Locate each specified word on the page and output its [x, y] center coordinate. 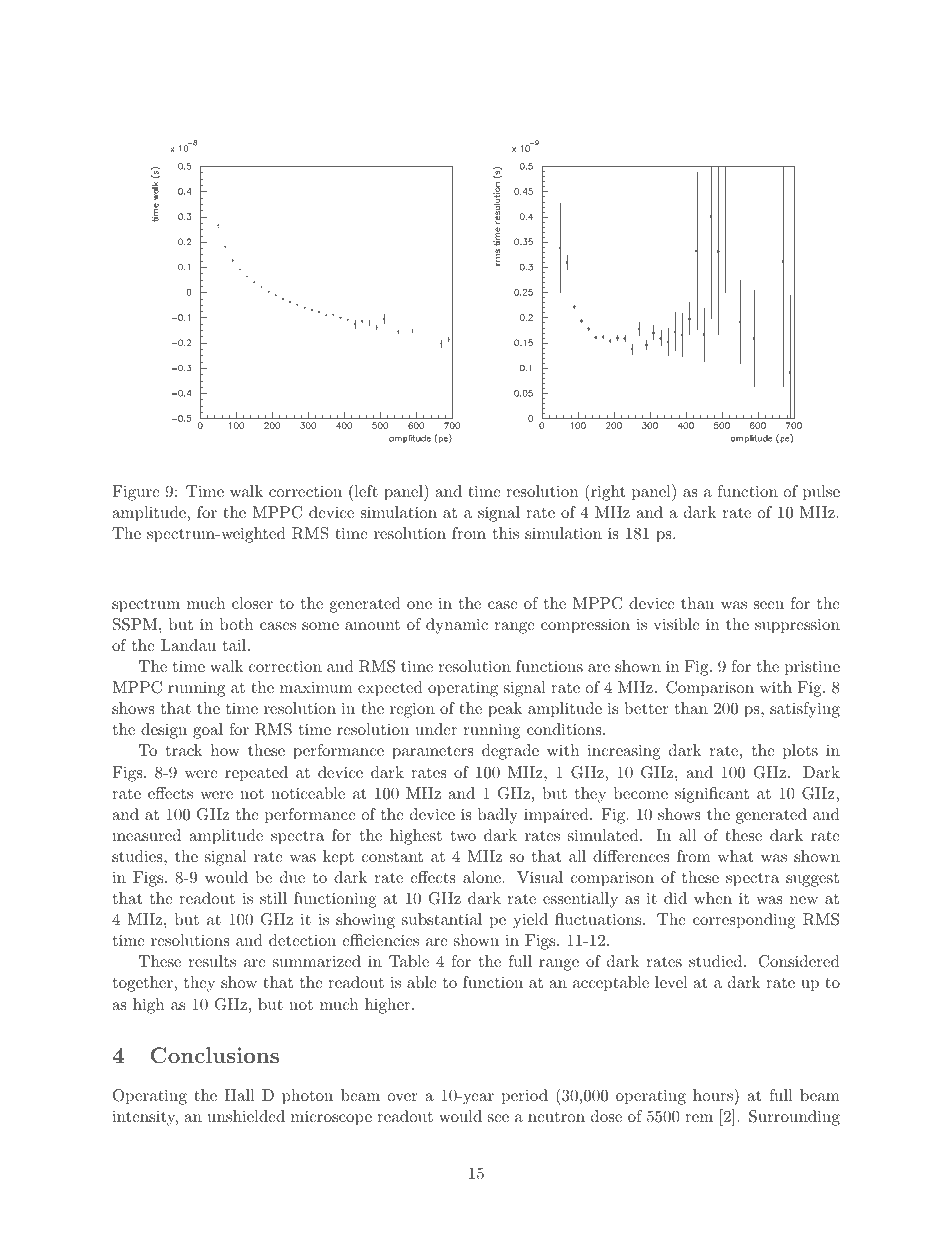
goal [208, 731]
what [735, 856]
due [292, 877]
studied [717, 961]
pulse [821, 493]
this [506, 533]
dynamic [457, 626]
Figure [136, 493]
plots [800, 752]
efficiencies [380, 940]
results [212, 961]
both [236, 624]
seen [769, 605]
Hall [240, 1095]
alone [482, 877]
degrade [510, 752]
